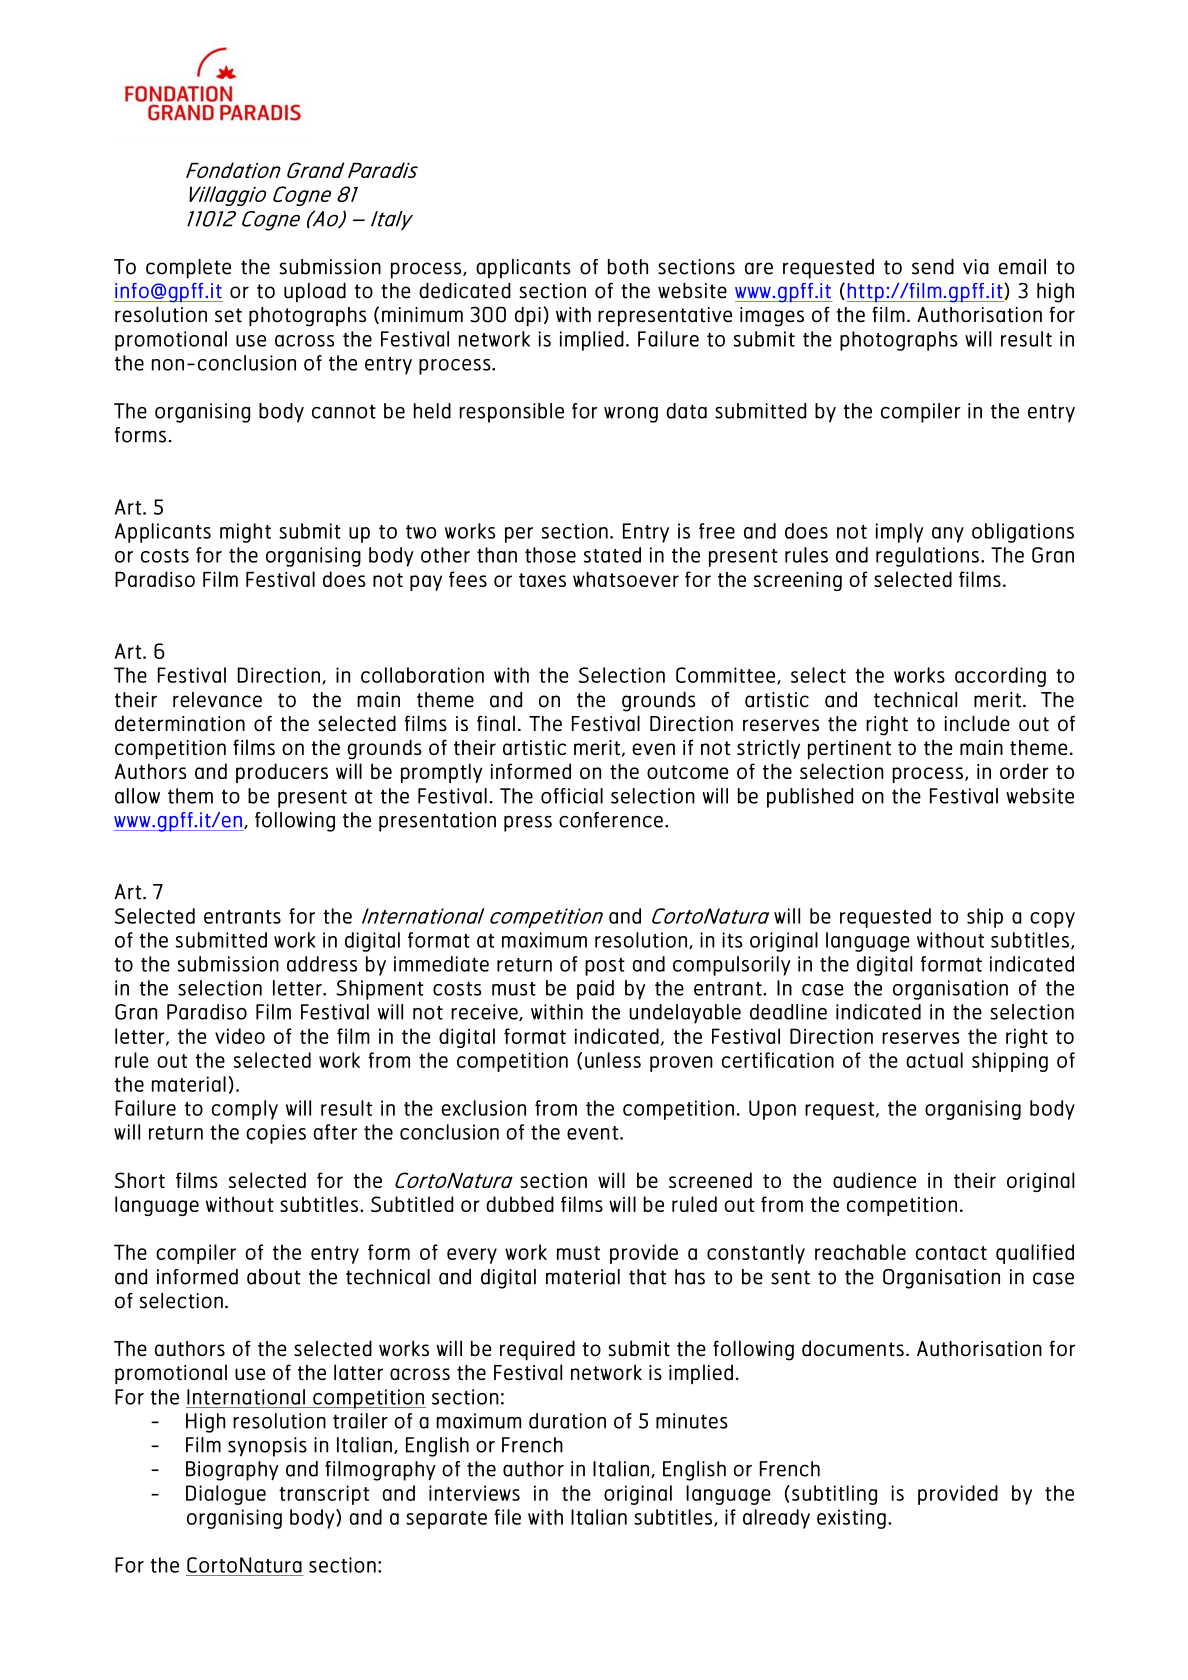 Image resolution: width=1188 pixels, height=1680 pixels. I want to click on video, so click(240, 1036).
